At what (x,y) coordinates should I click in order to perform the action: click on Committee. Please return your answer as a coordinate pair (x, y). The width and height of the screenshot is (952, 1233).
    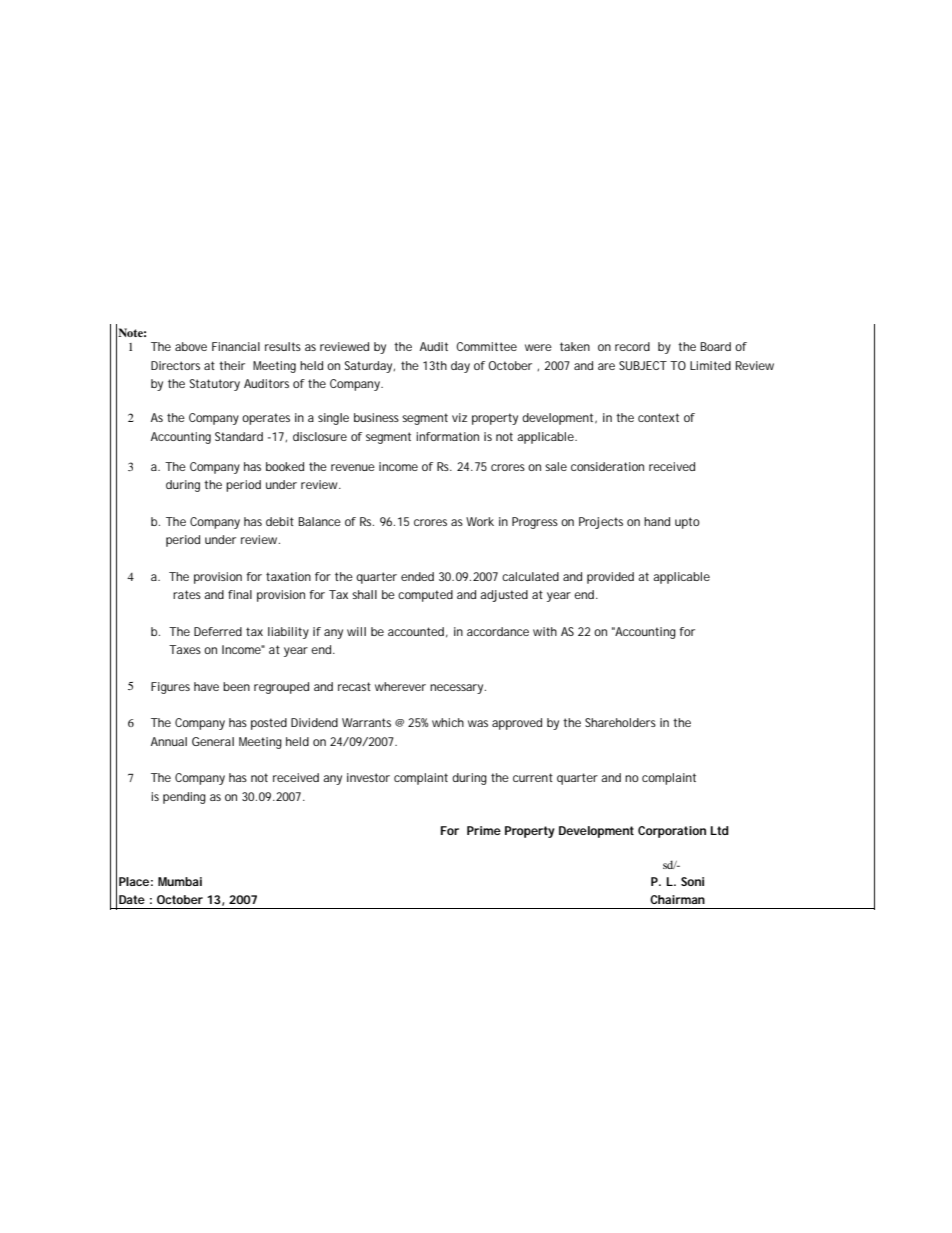
    Looking at the image, I should click on (486, 346).
